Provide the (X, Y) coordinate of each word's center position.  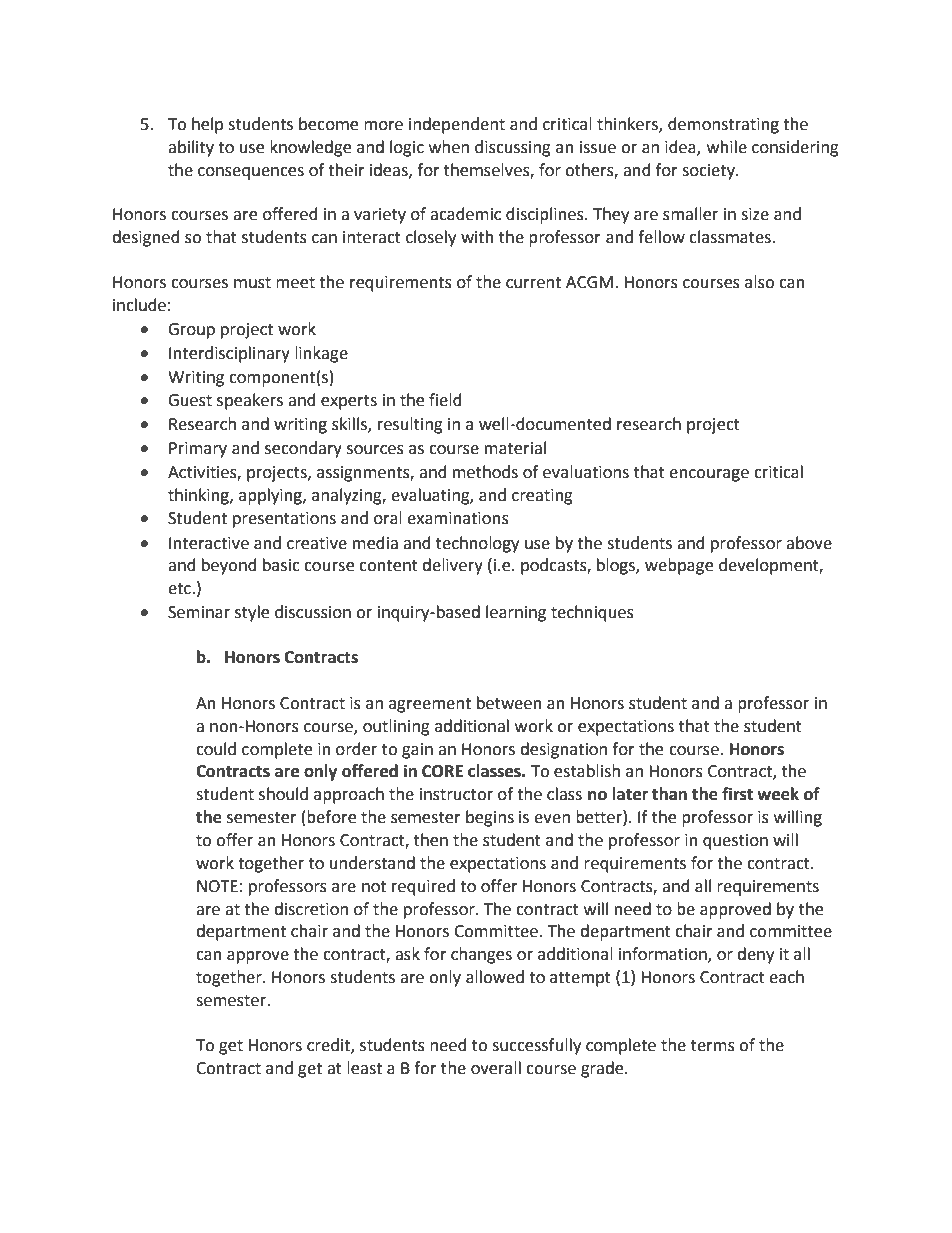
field (445, 400)
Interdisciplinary (229, 354)
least (364, 1068)
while (727, 147)
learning (516, 613)
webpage (679, 566)
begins (490, 818)
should (283, 794)
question (735, 842)
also (759, 282)
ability (191, 148)
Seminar (199, 612)
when (449, 147)
